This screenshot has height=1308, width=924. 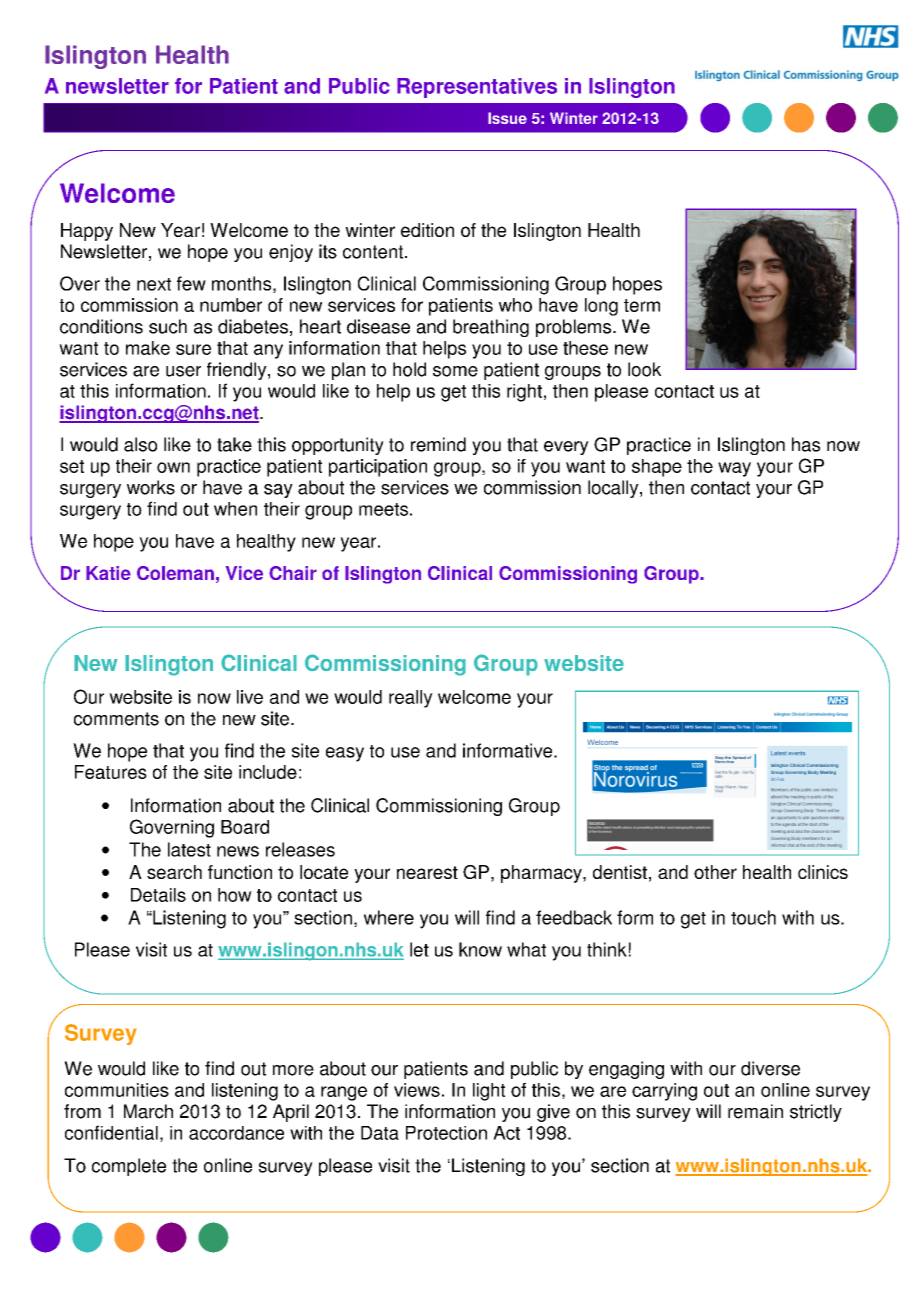 What do you see at coordinates (158, 895) in the screenshot?
I see `Details` at bounding box center [158, 895].
